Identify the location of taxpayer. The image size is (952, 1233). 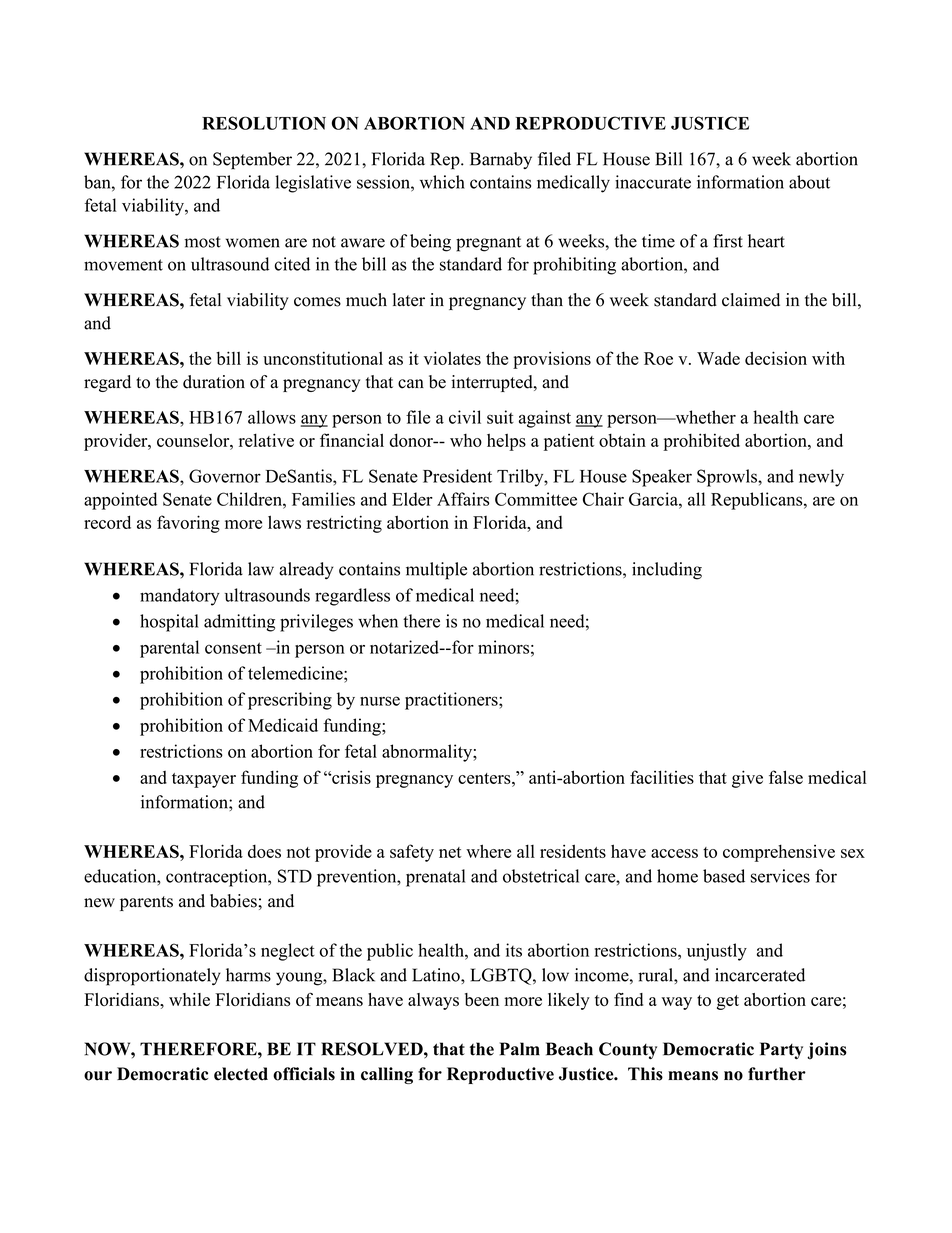
(204, 780).
